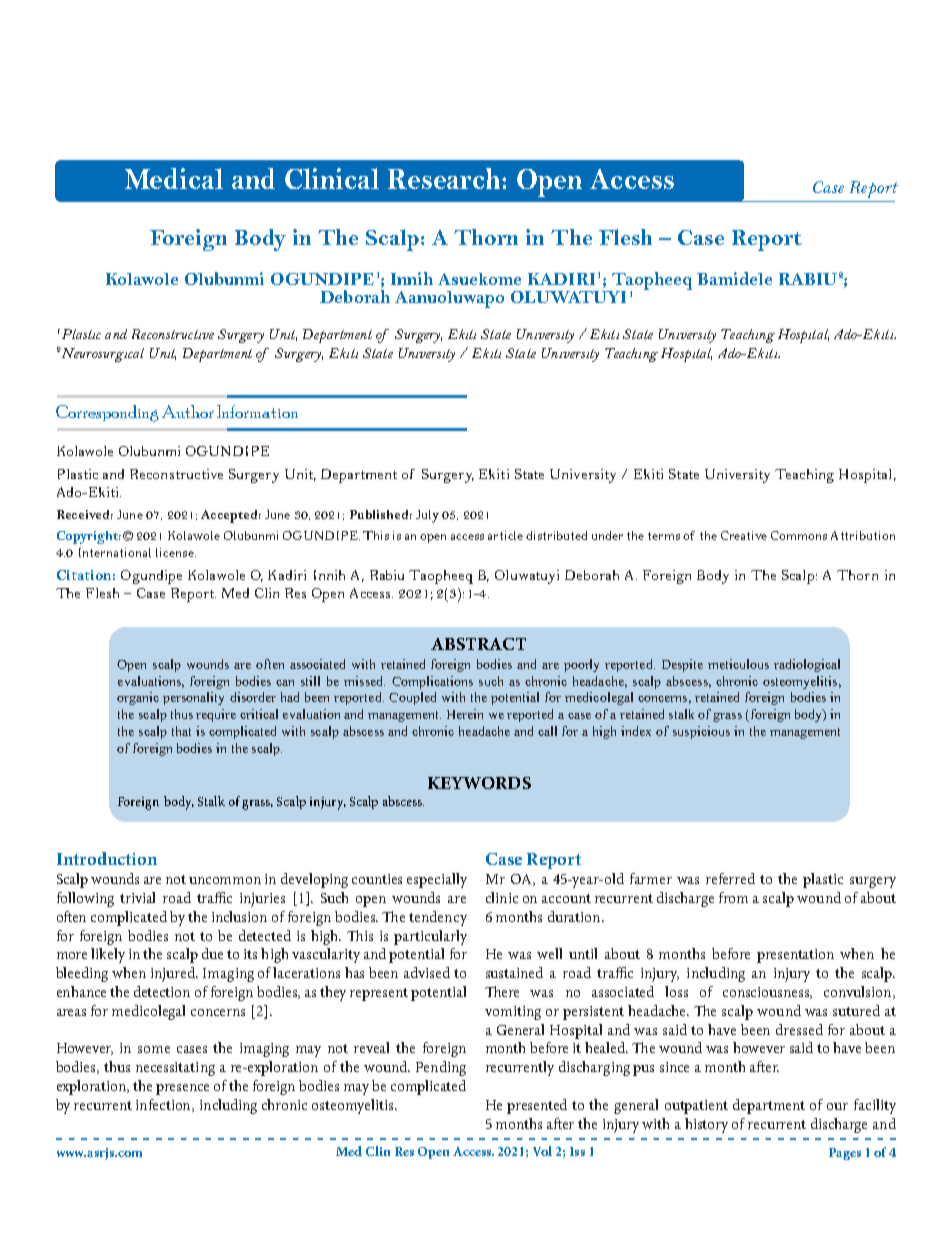 This image has width=952, height=1233. I want to click on Research, so click(445, 178).
